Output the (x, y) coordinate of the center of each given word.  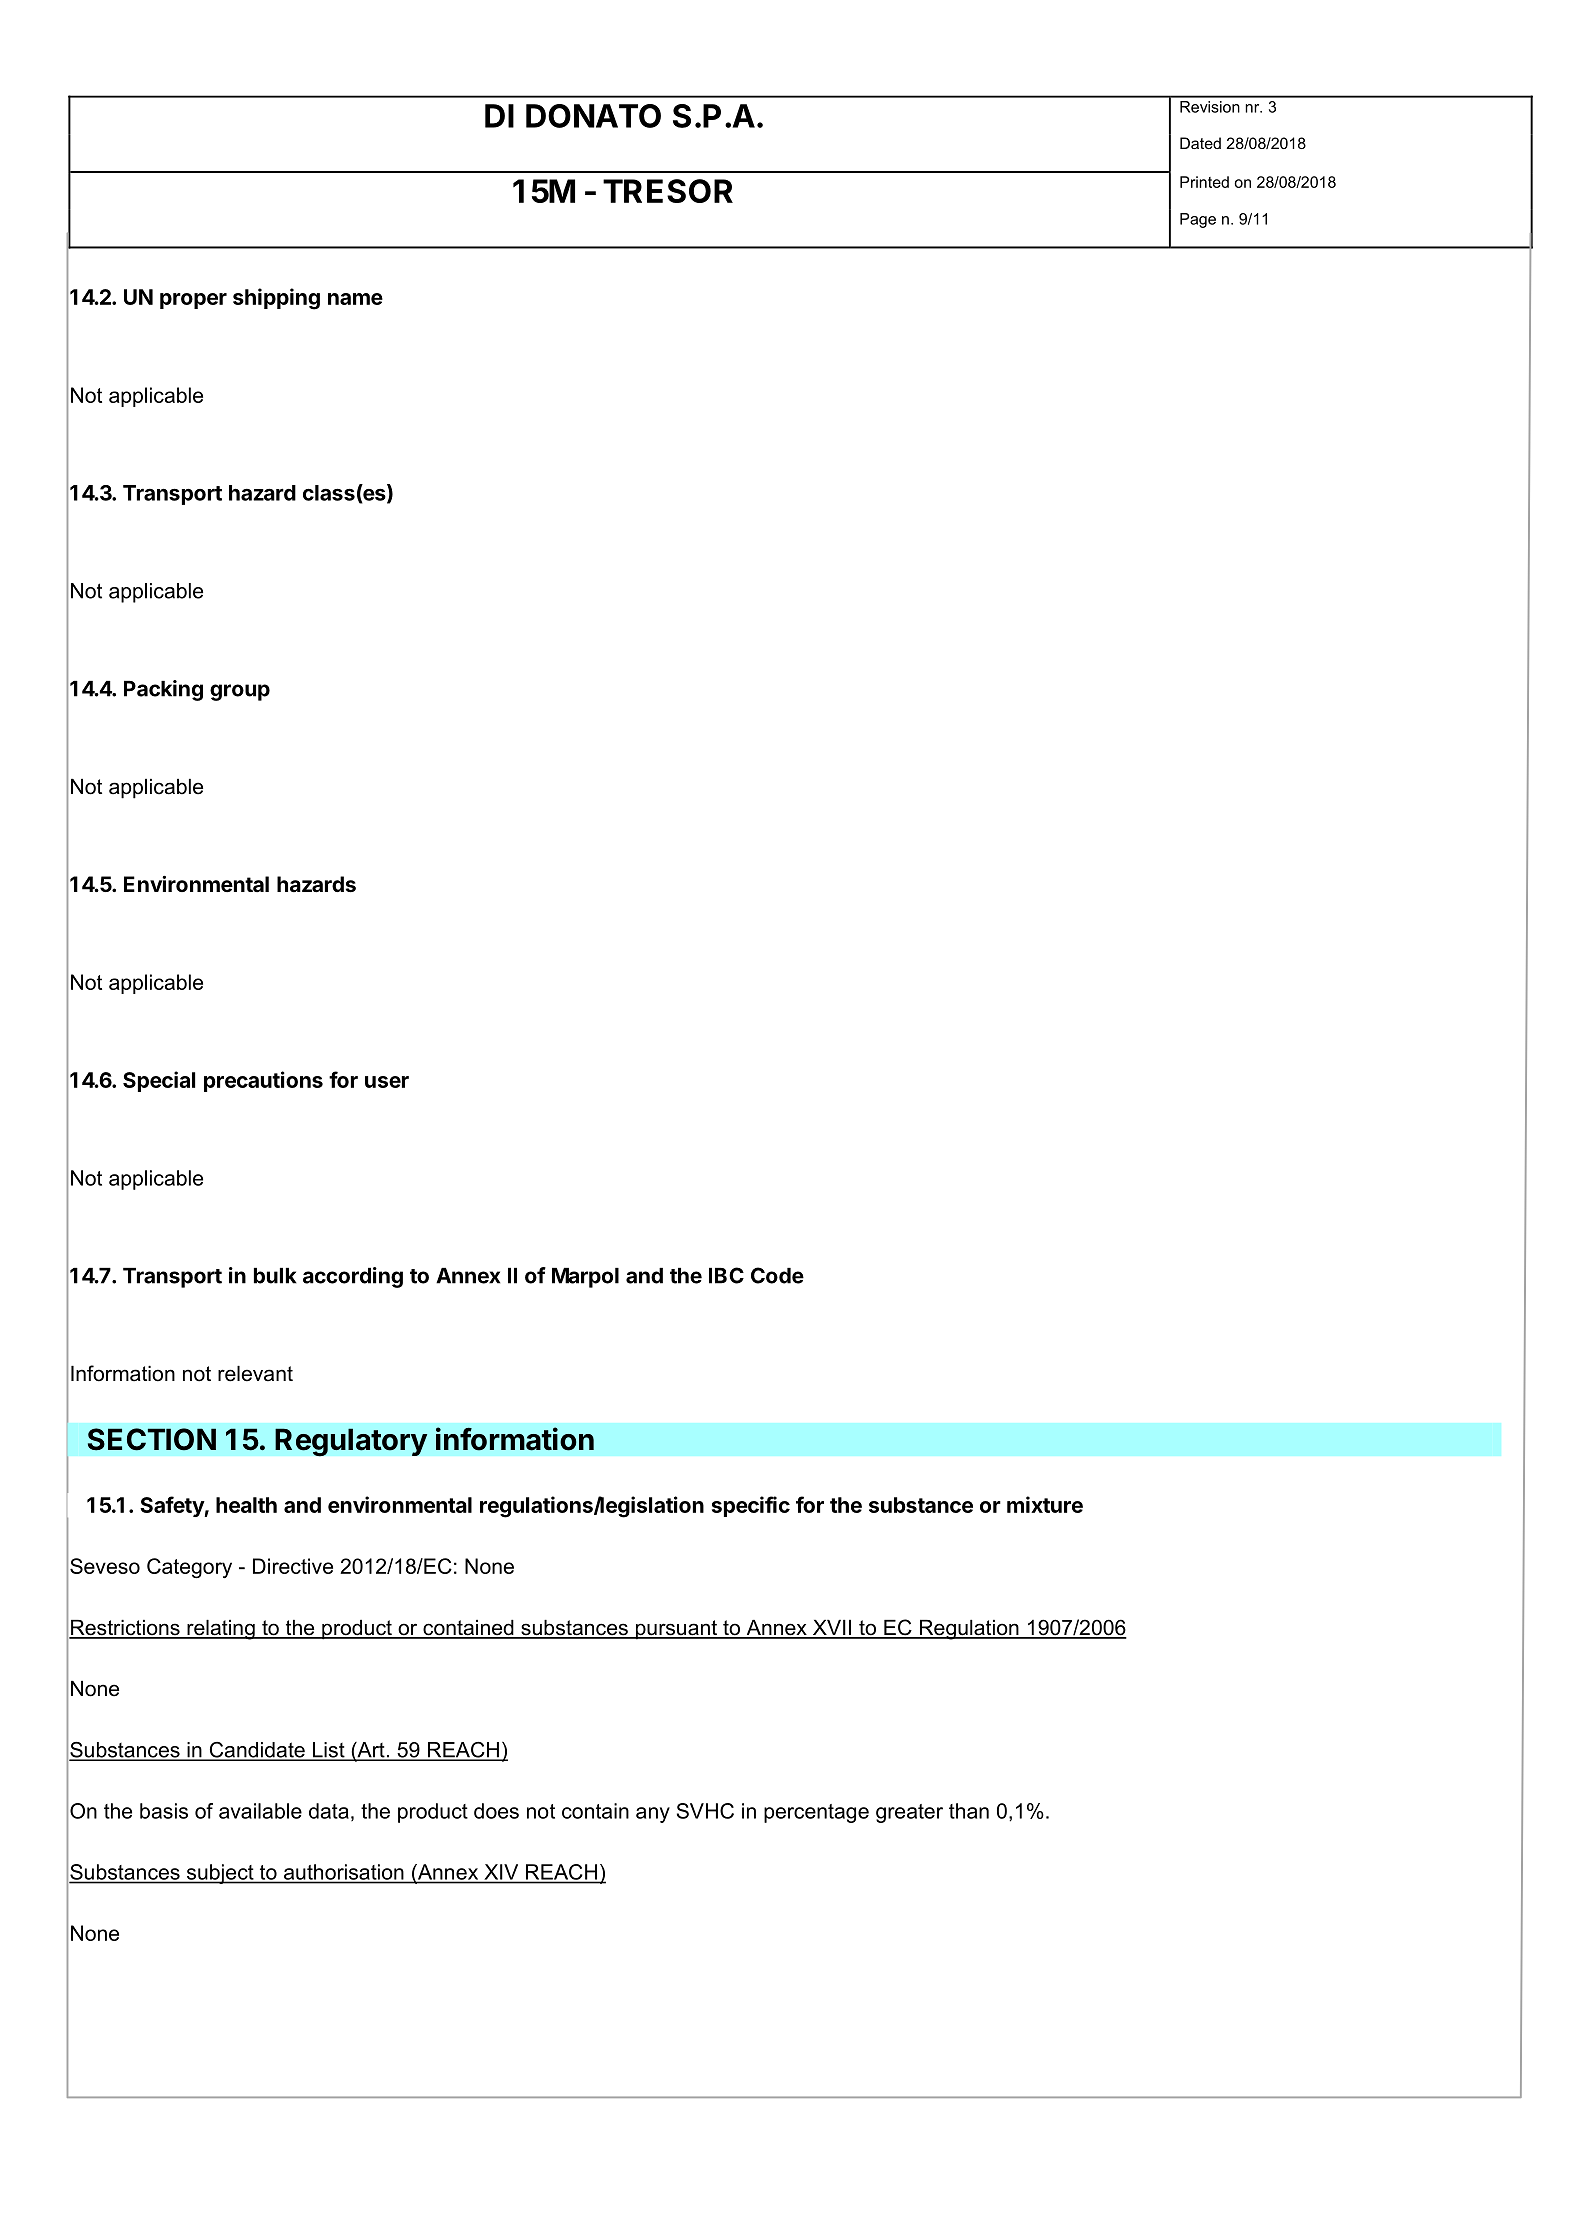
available (260, 1811)
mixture (1045, 1504)
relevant (255, 1374)
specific (751, 1506)
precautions (263, 1081)
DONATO (593, 116)
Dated (1200, 143)
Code (777, 1275)
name (355, 299)
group (240, 692)
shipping (276, 299)
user (387, 1082)
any (653, 1815)
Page (1198, 220)
